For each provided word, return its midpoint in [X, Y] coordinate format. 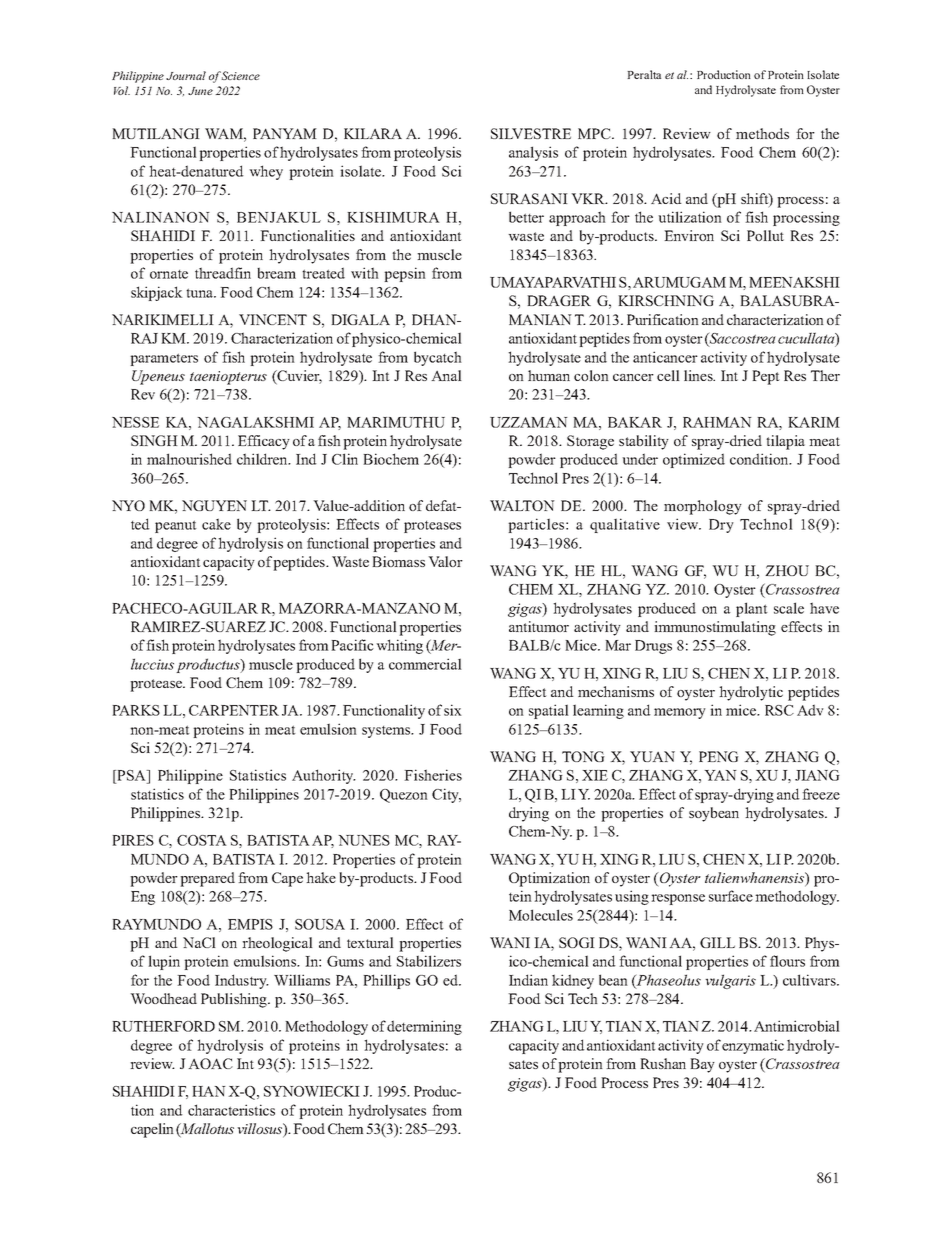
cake [216, 524]
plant [752, 609]
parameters [164, 359]
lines [699, 375]
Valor [445, 561]
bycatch [438, 358]
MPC [595, 133]
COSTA [202, 840]
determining [424, 1027]
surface [731, 896]
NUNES [364, 840]
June [200, 91]
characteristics [231, 1110]
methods [762, 133]
